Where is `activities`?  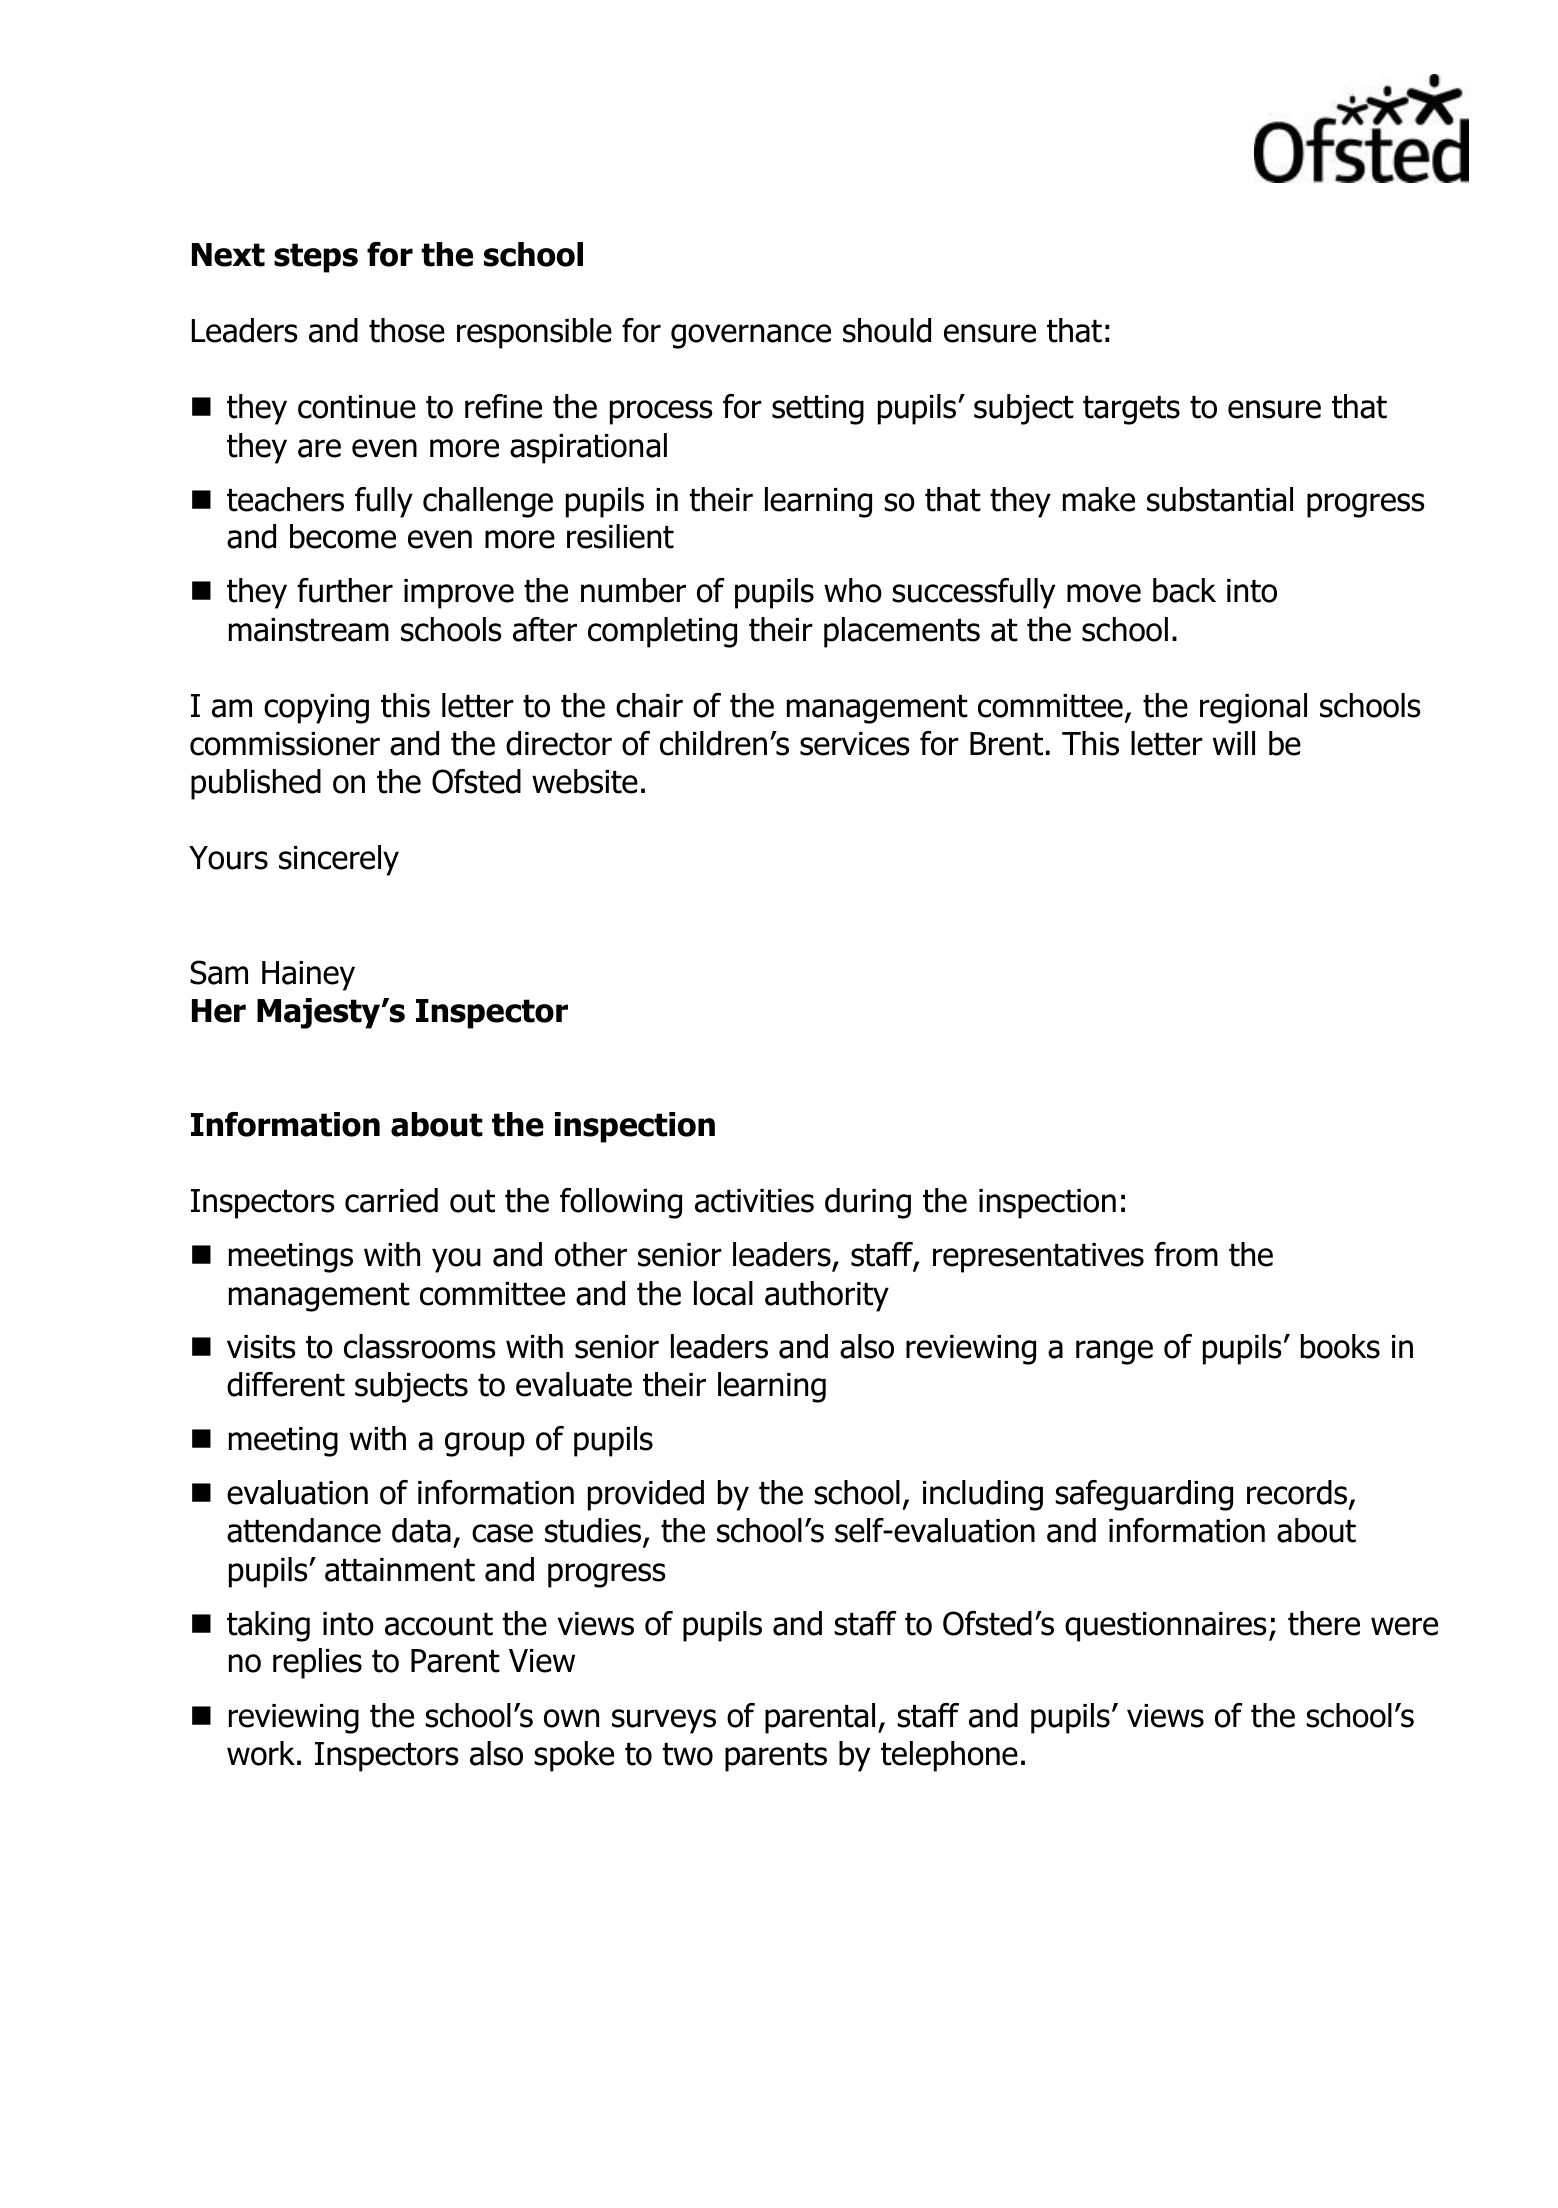 activities is located at coordinates (754, 1201).
